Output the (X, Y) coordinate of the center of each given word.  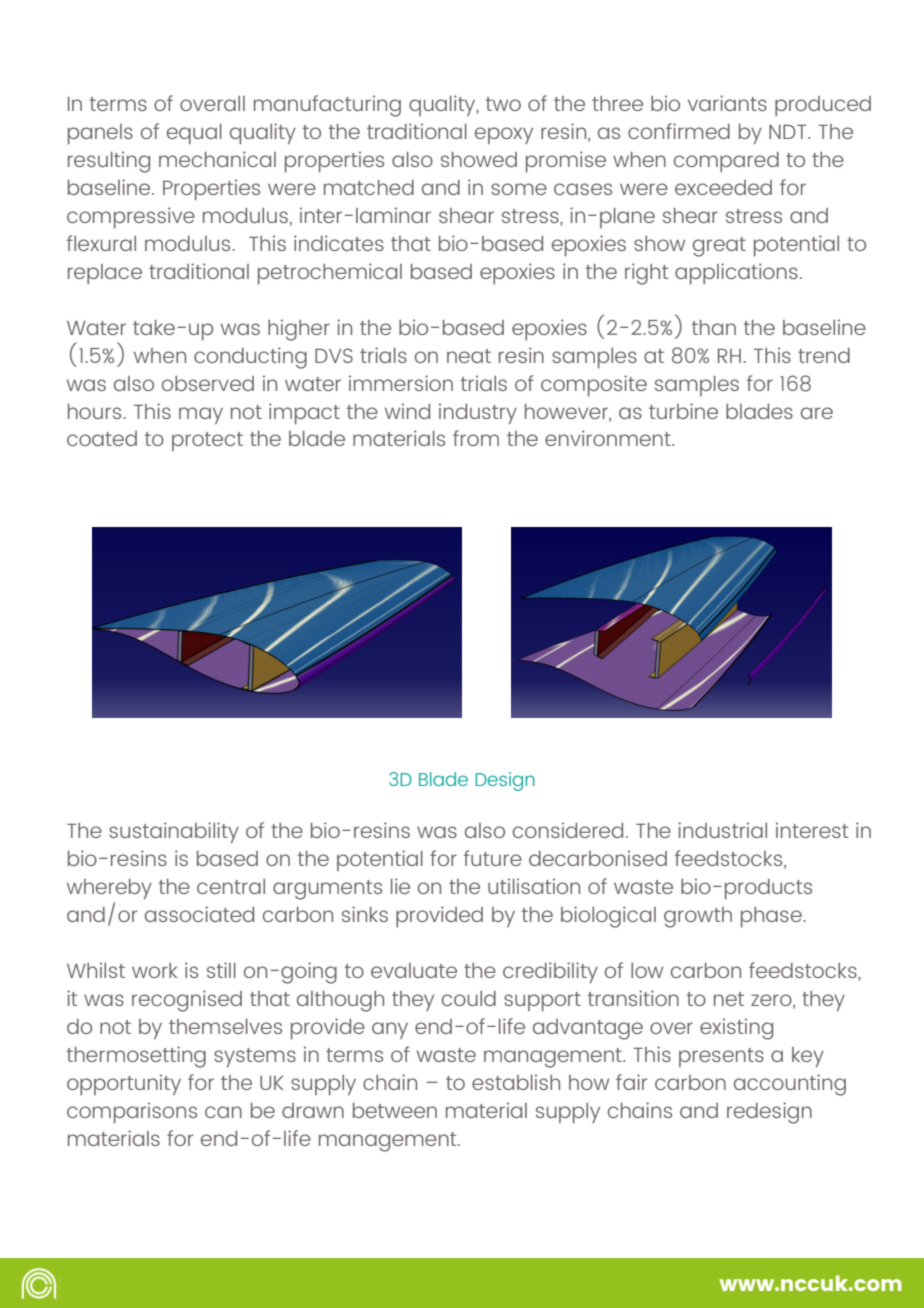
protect (207, 441)
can (223, 1112)
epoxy (504, 135)
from (476, 438)
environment (609, 438)
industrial (722, 830)
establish (516, 1082)
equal (194, 134)
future (493, 858)
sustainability (174, 832)
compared (726, 162)
